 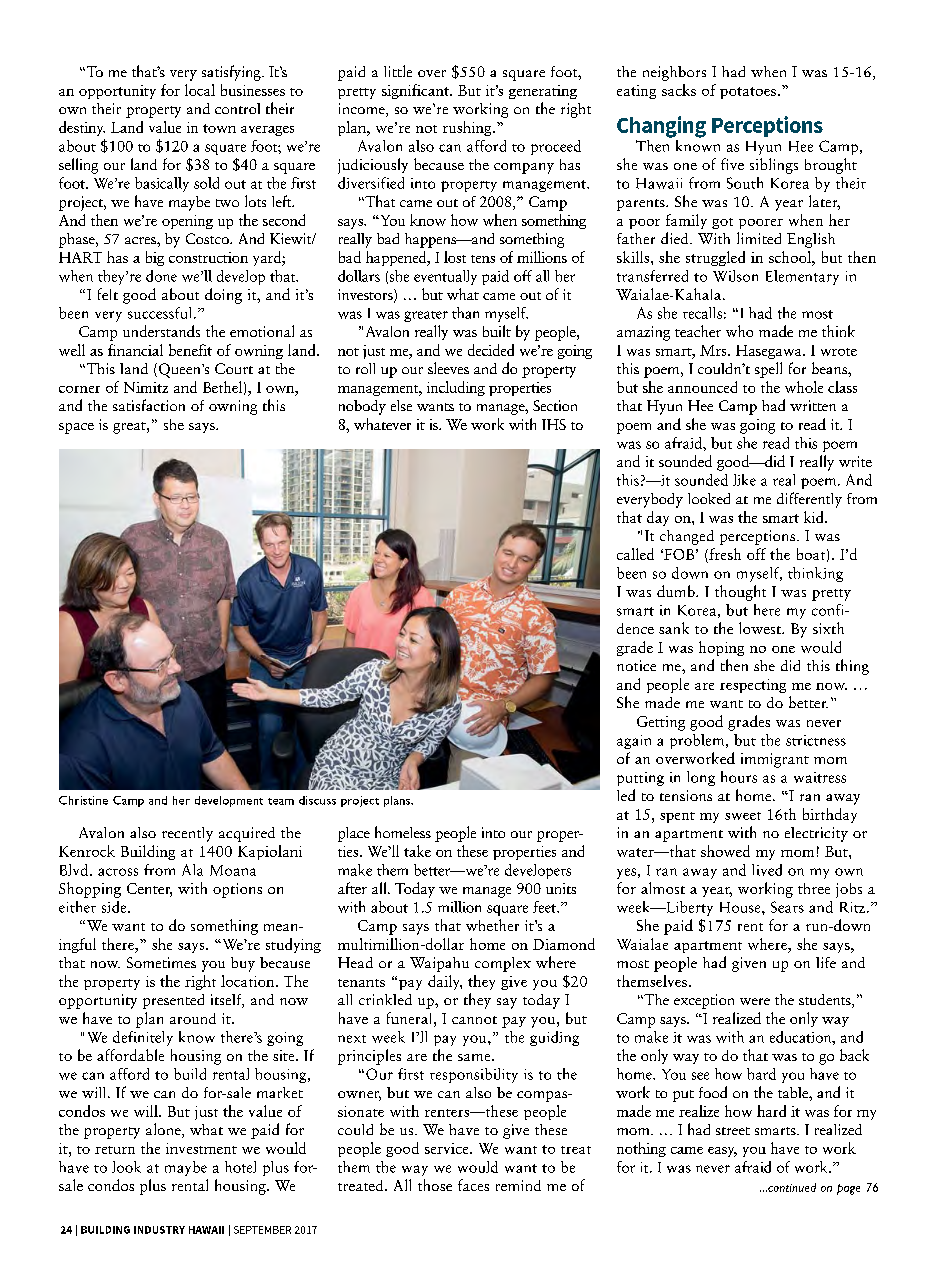 I want to click on notice, so click(x=636, y=665).
